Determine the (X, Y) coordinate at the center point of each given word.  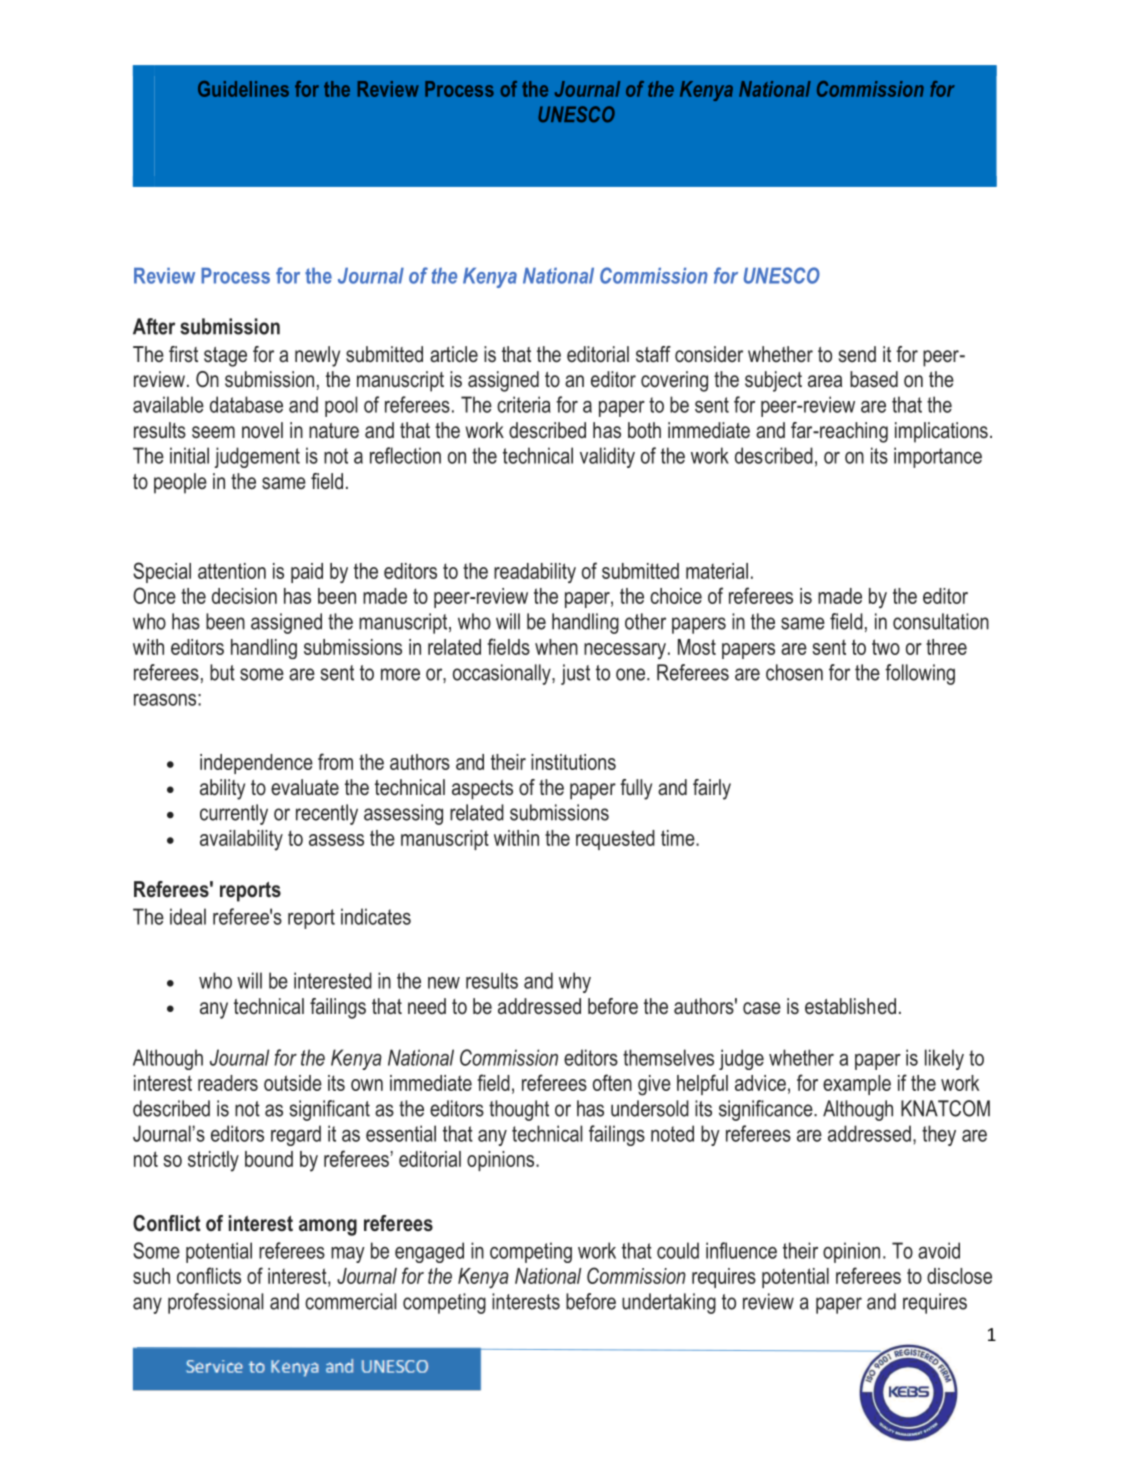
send (857, 354)
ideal (188, 916)
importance (938, 457)
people (180, 483)
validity (607, 457)
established (850, 1006)
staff (653, 354)
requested (615, 840)
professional (216, 1303)
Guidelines (243, 89)
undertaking (669, 1303)
